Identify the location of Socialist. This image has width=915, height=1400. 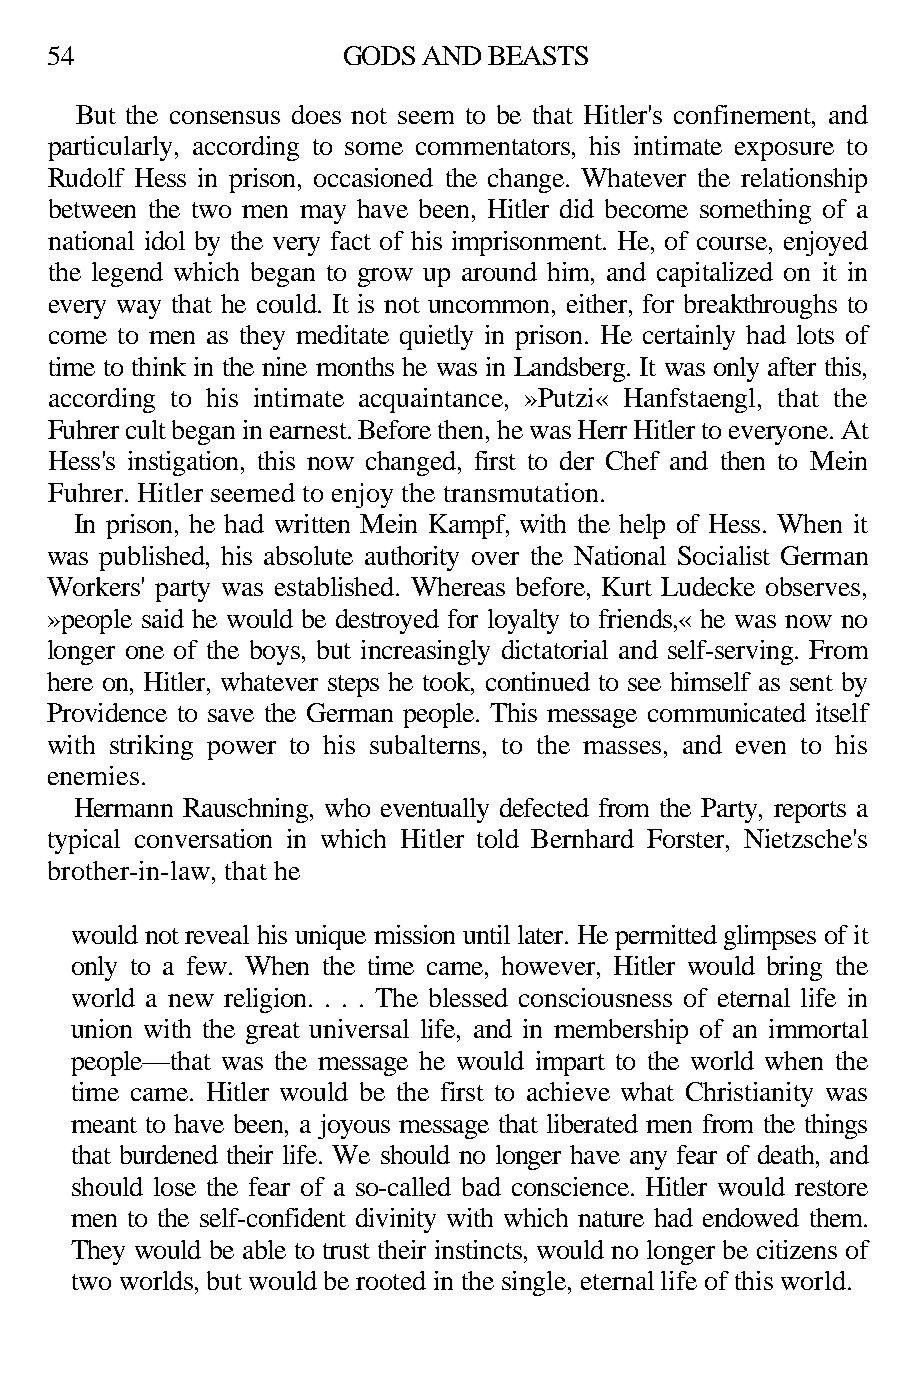
(724, 555).
